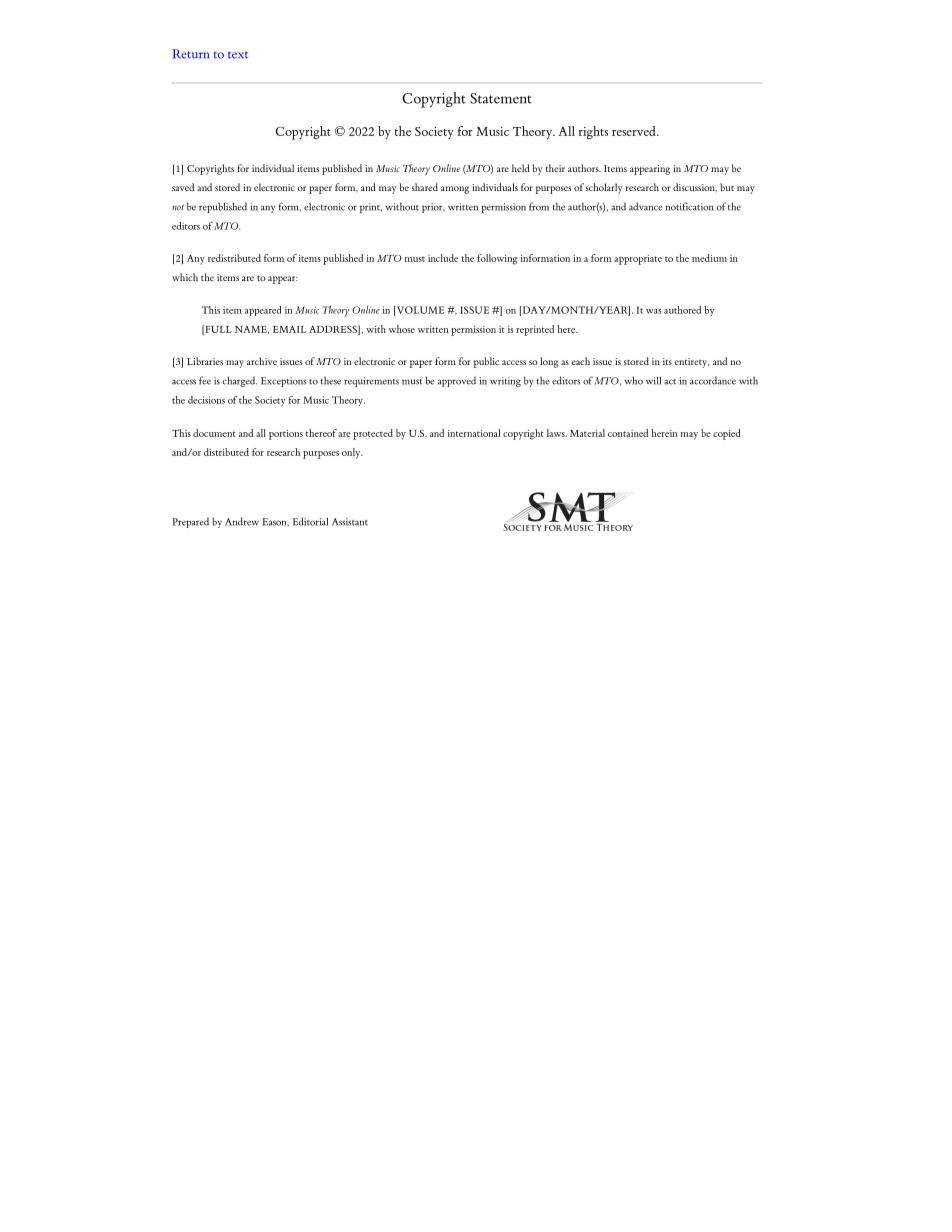 This screenshot has width=952, height=1232. I want to click on appropriate, so click(638, 260).
